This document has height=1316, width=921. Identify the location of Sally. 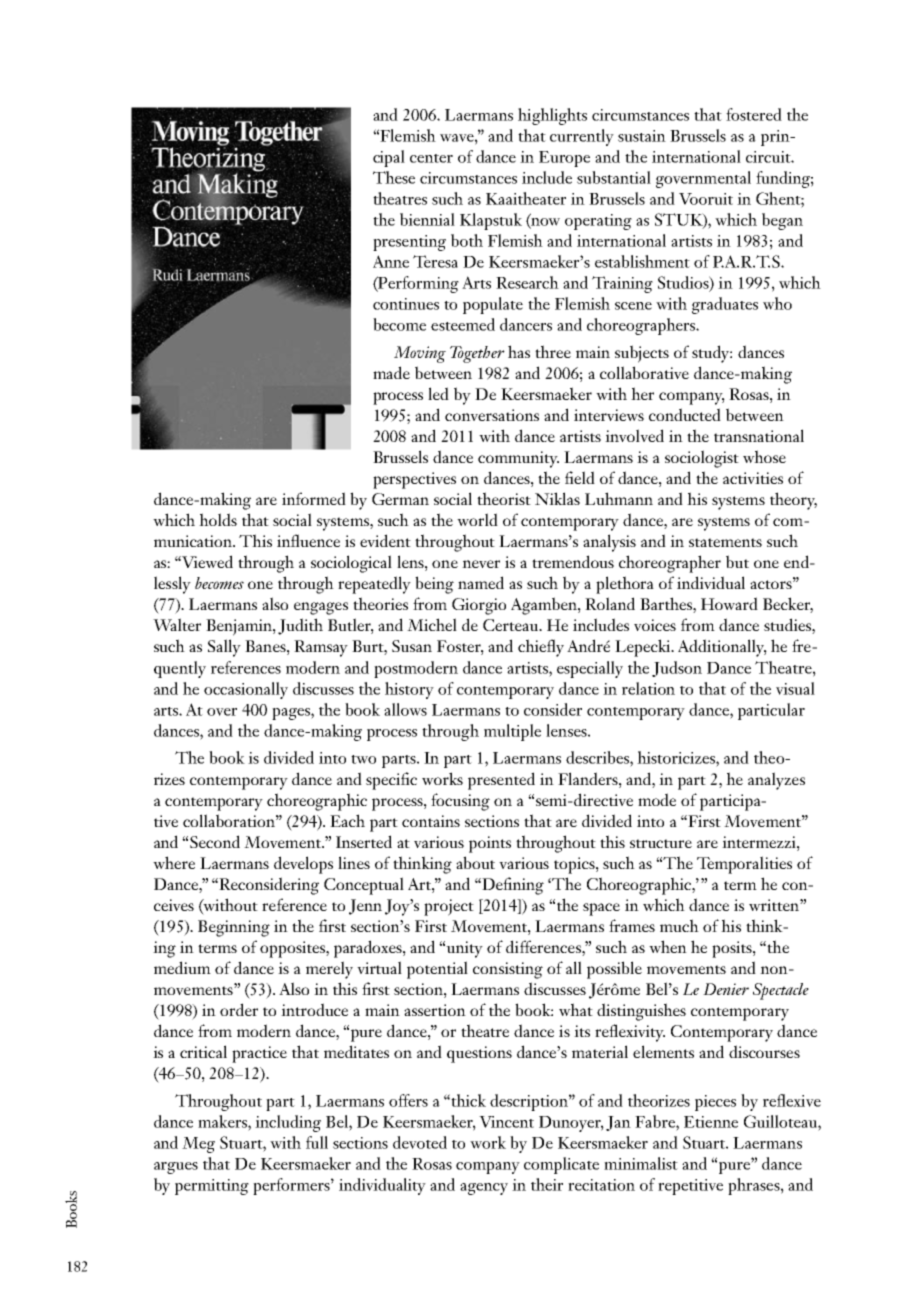
(224, 648).
